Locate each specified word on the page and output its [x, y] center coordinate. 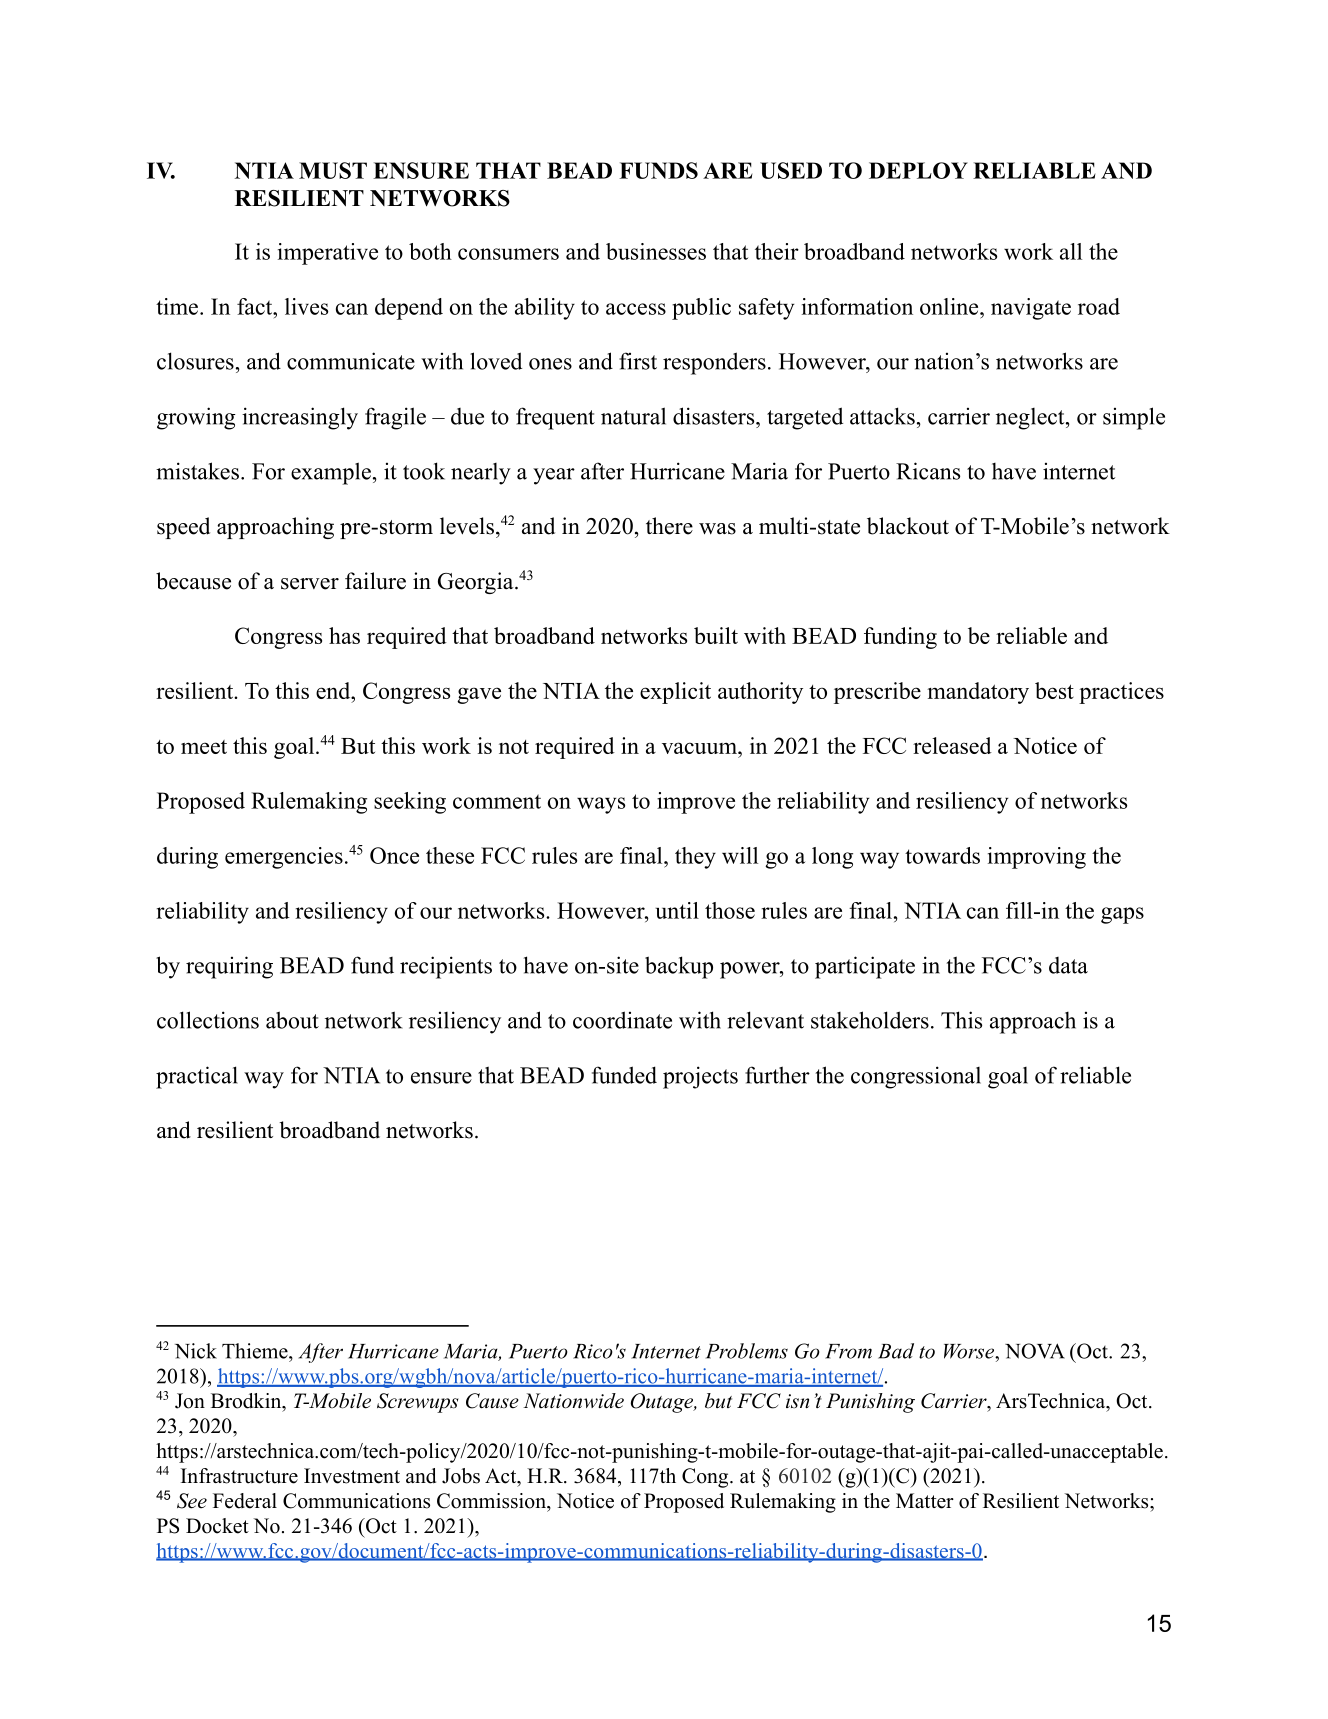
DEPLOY [918, 170]
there [669, 526]
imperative [328, 254]
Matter [925, 1501]
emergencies [284, 858]
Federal [245, 1501]
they [695, 858]
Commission [492, 1501]
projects [700, 1077]
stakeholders [870, 1020]
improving [1037, 858]
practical [197, 1077]
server [310, 584]
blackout [908, 526]
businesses [656, 251]
